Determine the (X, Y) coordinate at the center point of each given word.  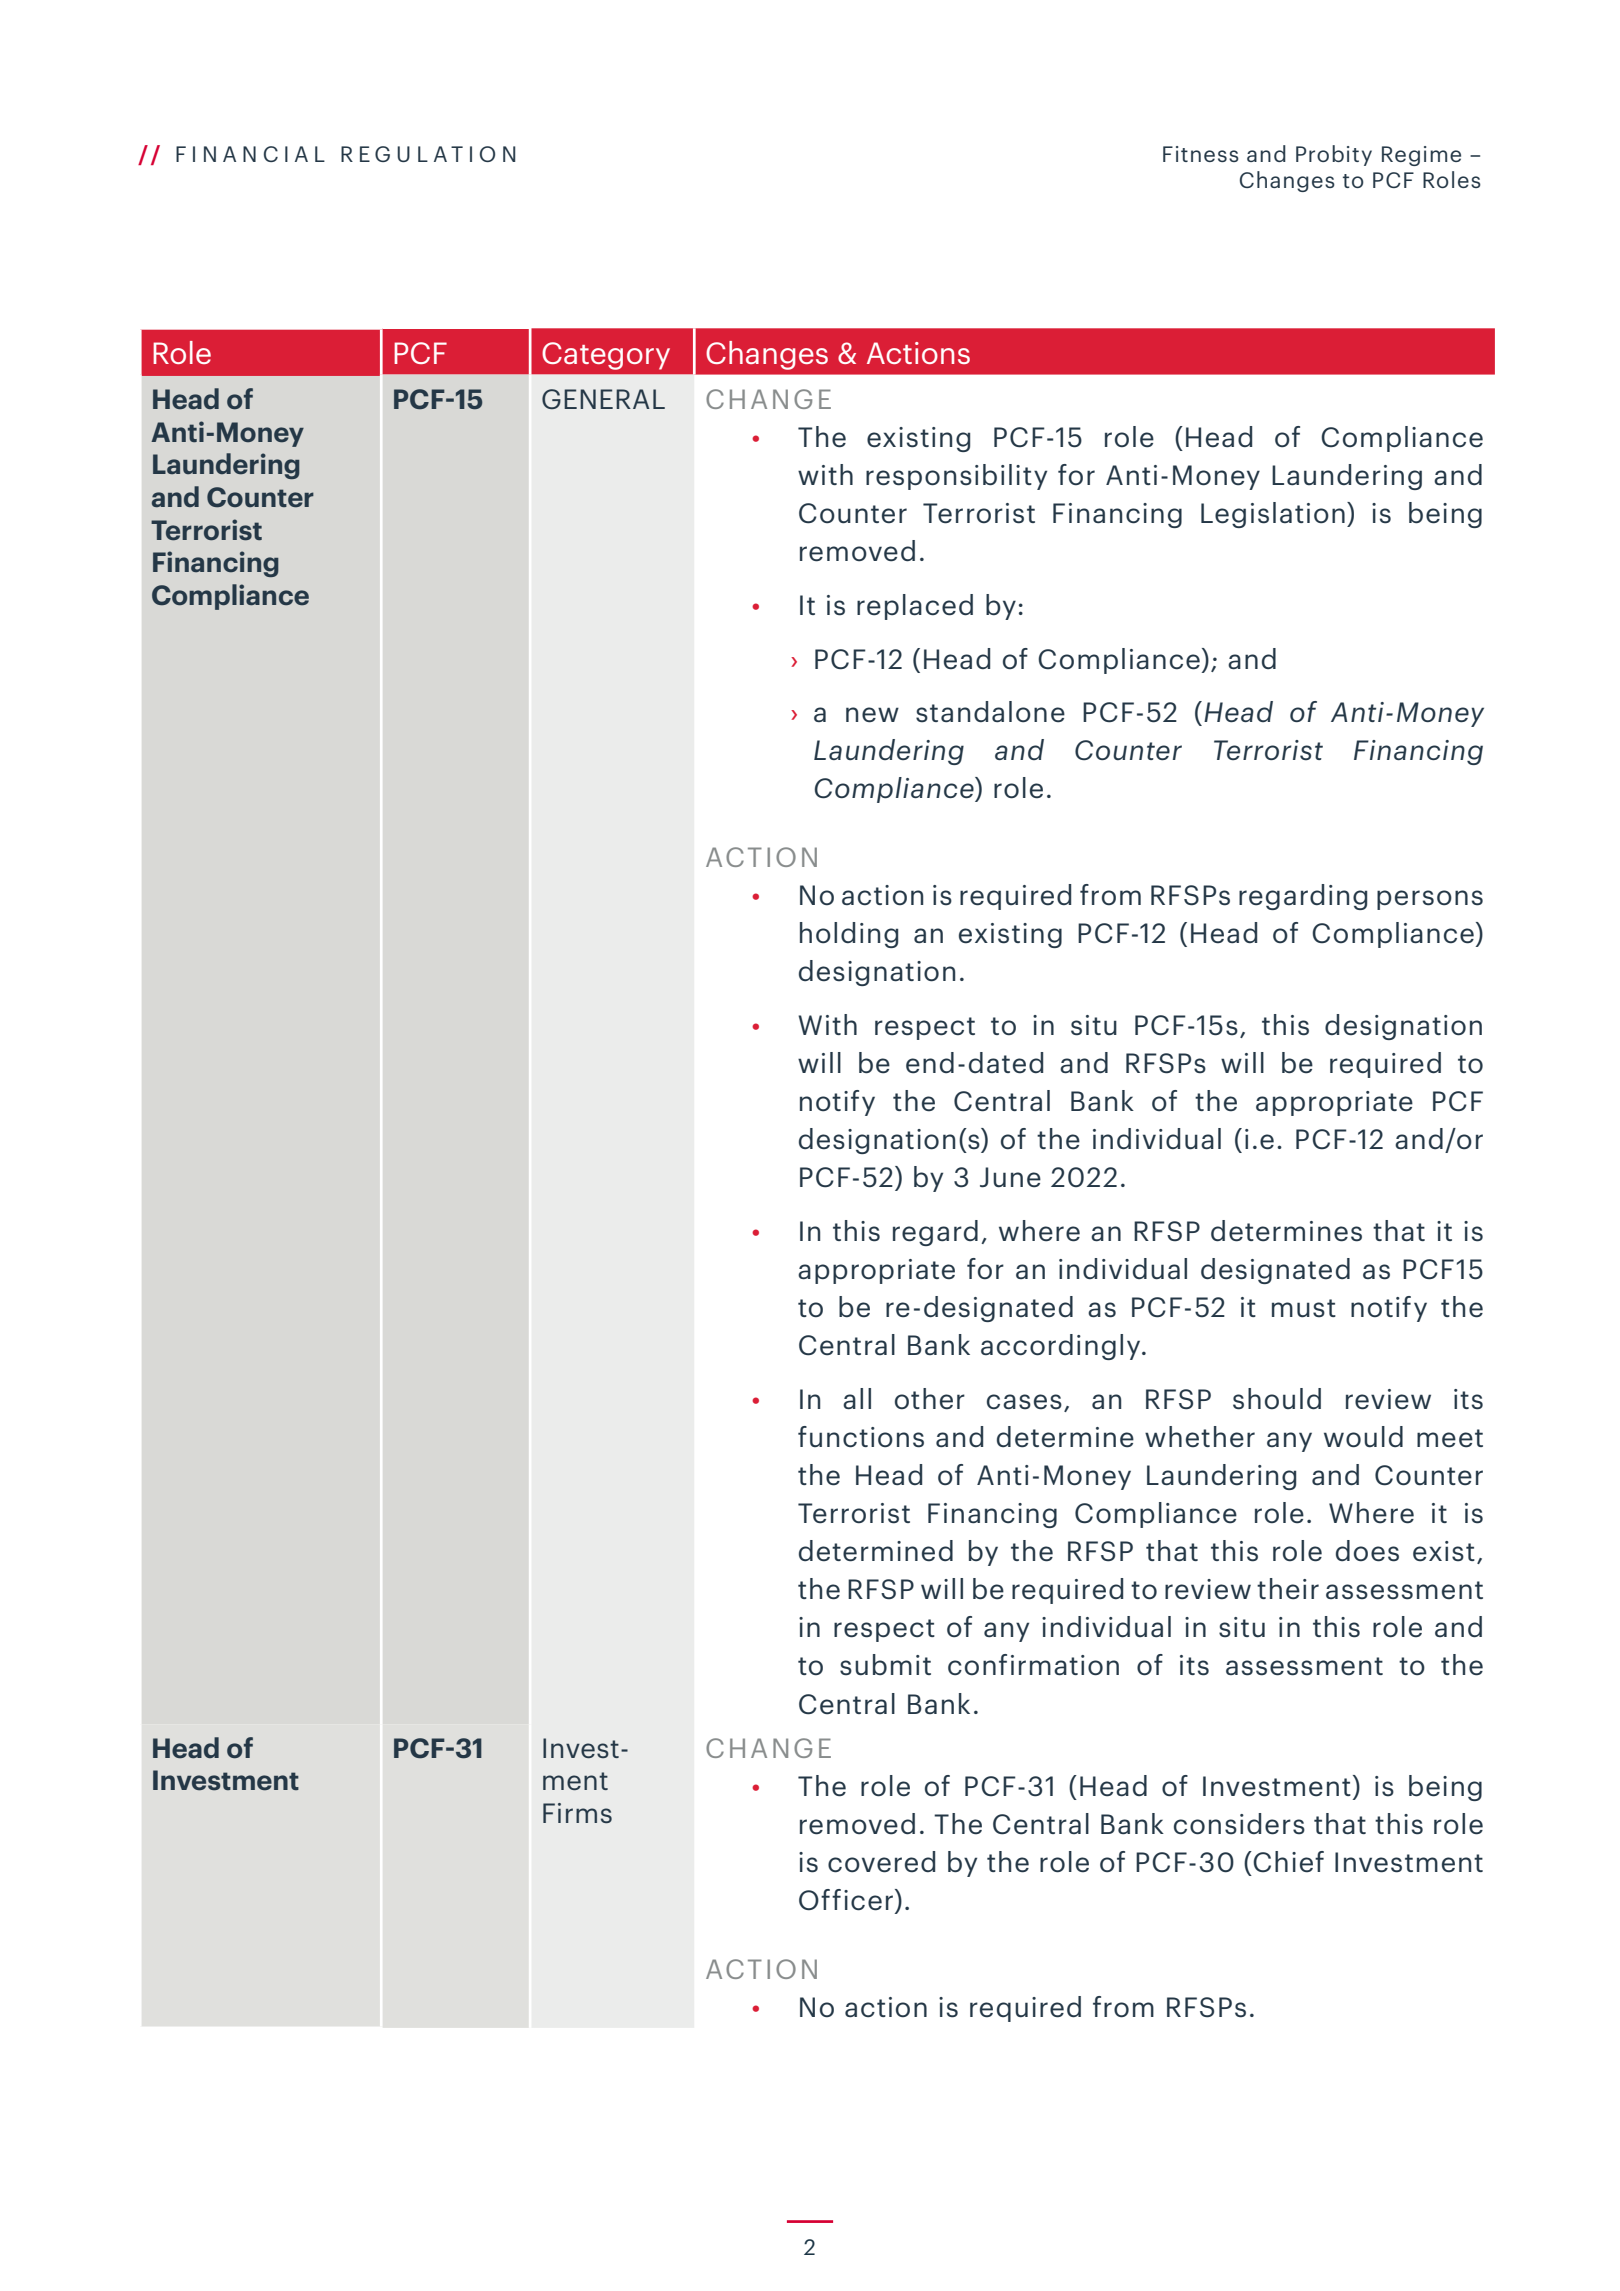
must (1304, 1308)
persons (1430, 900)
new (872, 715)
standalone (990, 712)
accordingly (1062, 1347)
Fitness (1201, 154)
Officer (847, 1901)
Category (606, 356)
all (857, 1399)
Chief (1288, 1862)
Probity (1334, 155)
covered (881, 1862)
